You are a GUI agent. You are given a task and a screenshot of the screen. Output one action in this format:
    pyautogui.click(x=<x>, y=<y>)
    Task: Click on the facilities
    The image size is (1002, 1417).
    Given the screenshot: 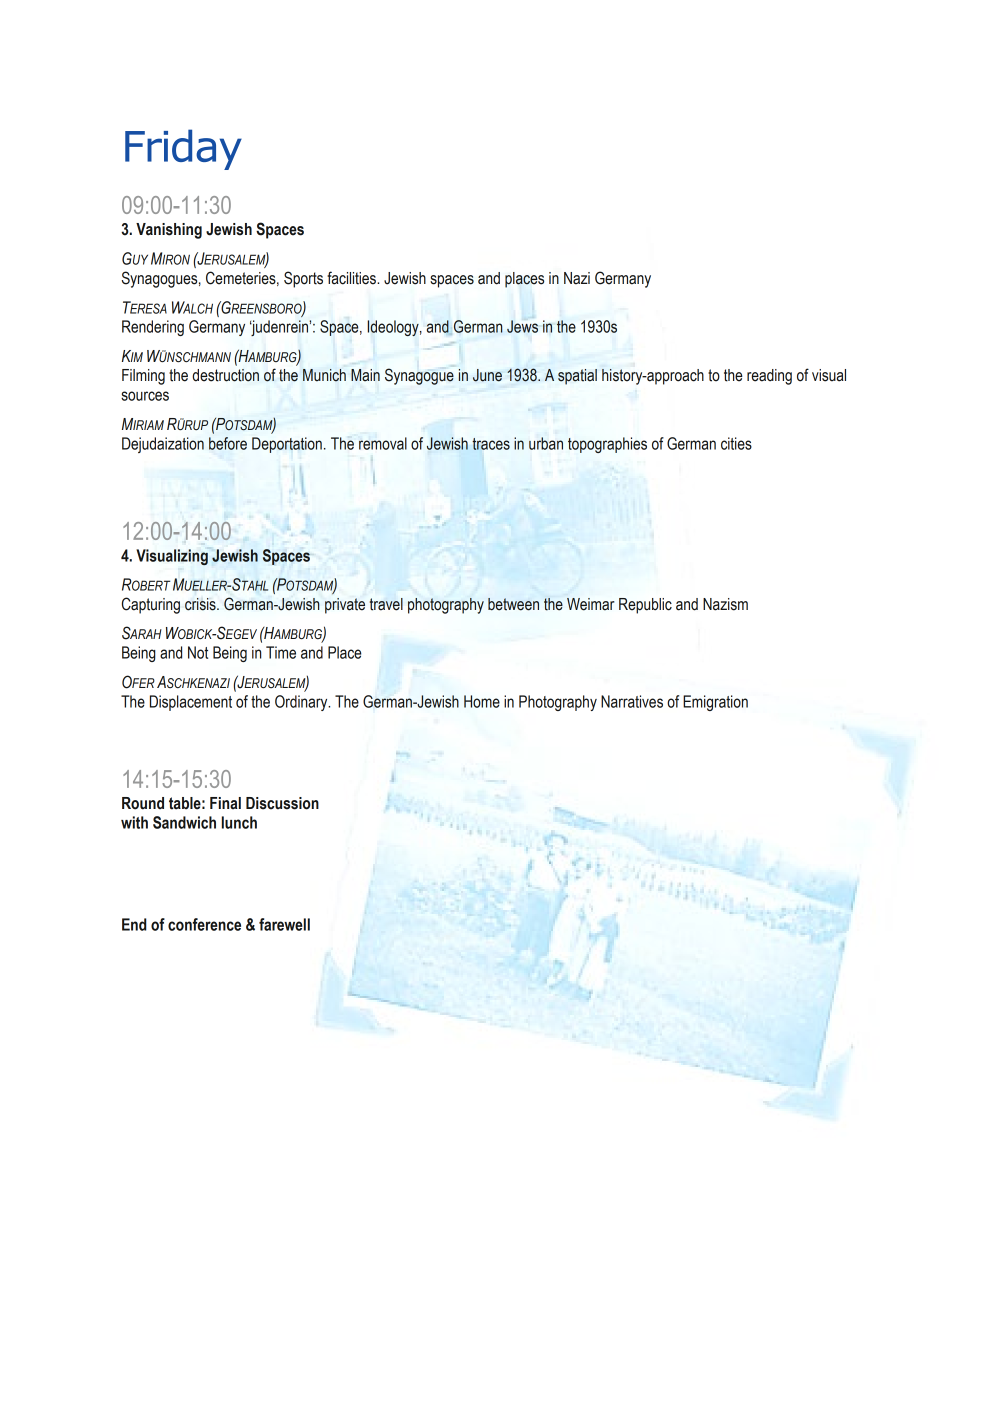 What is the action you would take?
    pyautogui.click(x=352, y=278)
